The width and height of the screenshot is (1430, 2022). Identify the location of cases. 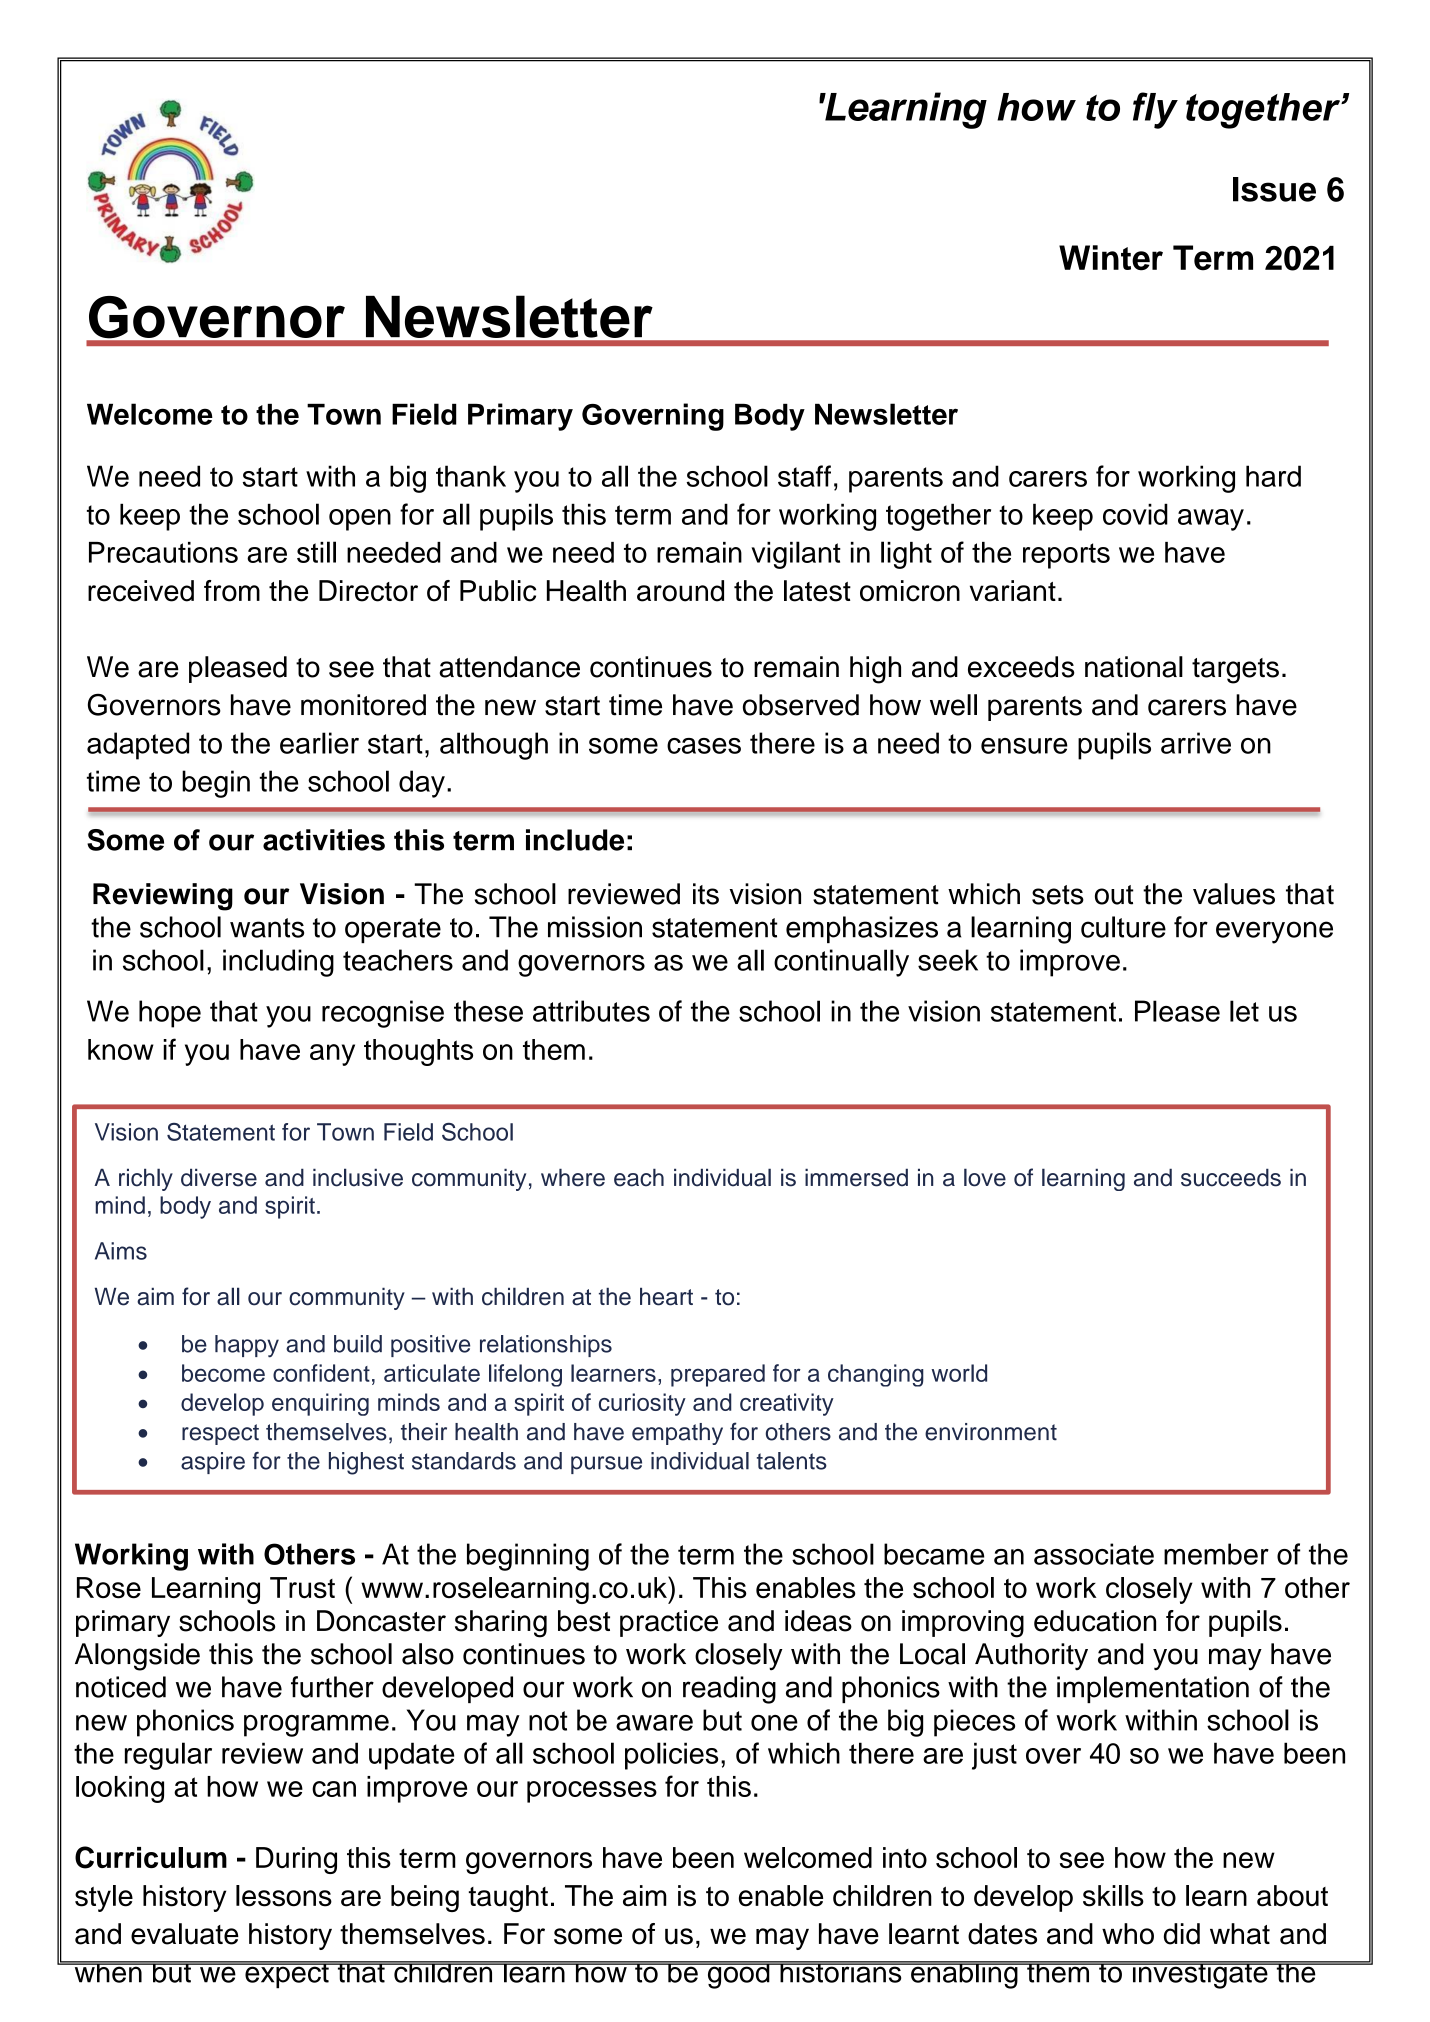
(704, 746).
